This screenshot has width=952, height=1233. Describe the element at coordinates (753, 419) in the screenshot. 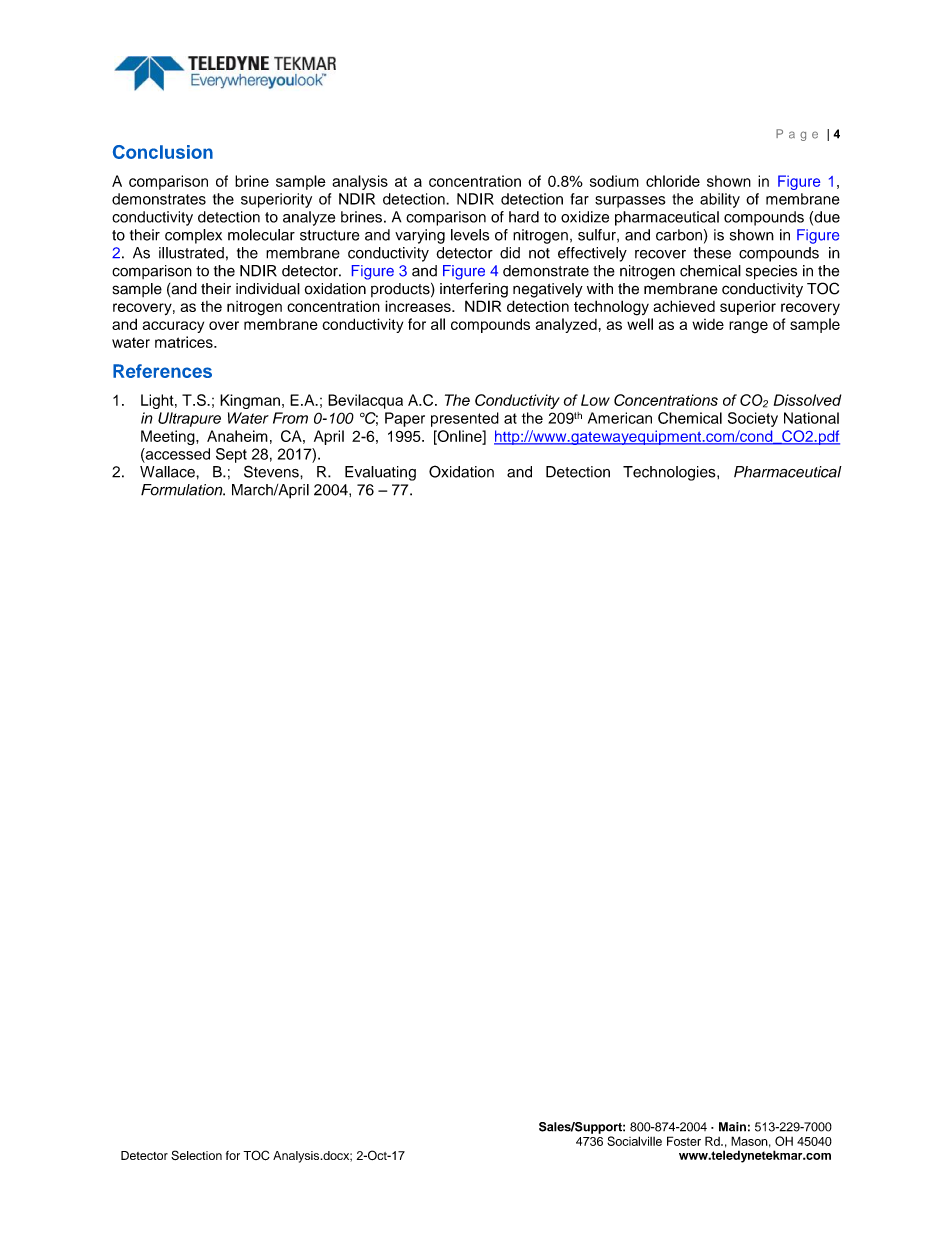

I see `Society` at that location.
